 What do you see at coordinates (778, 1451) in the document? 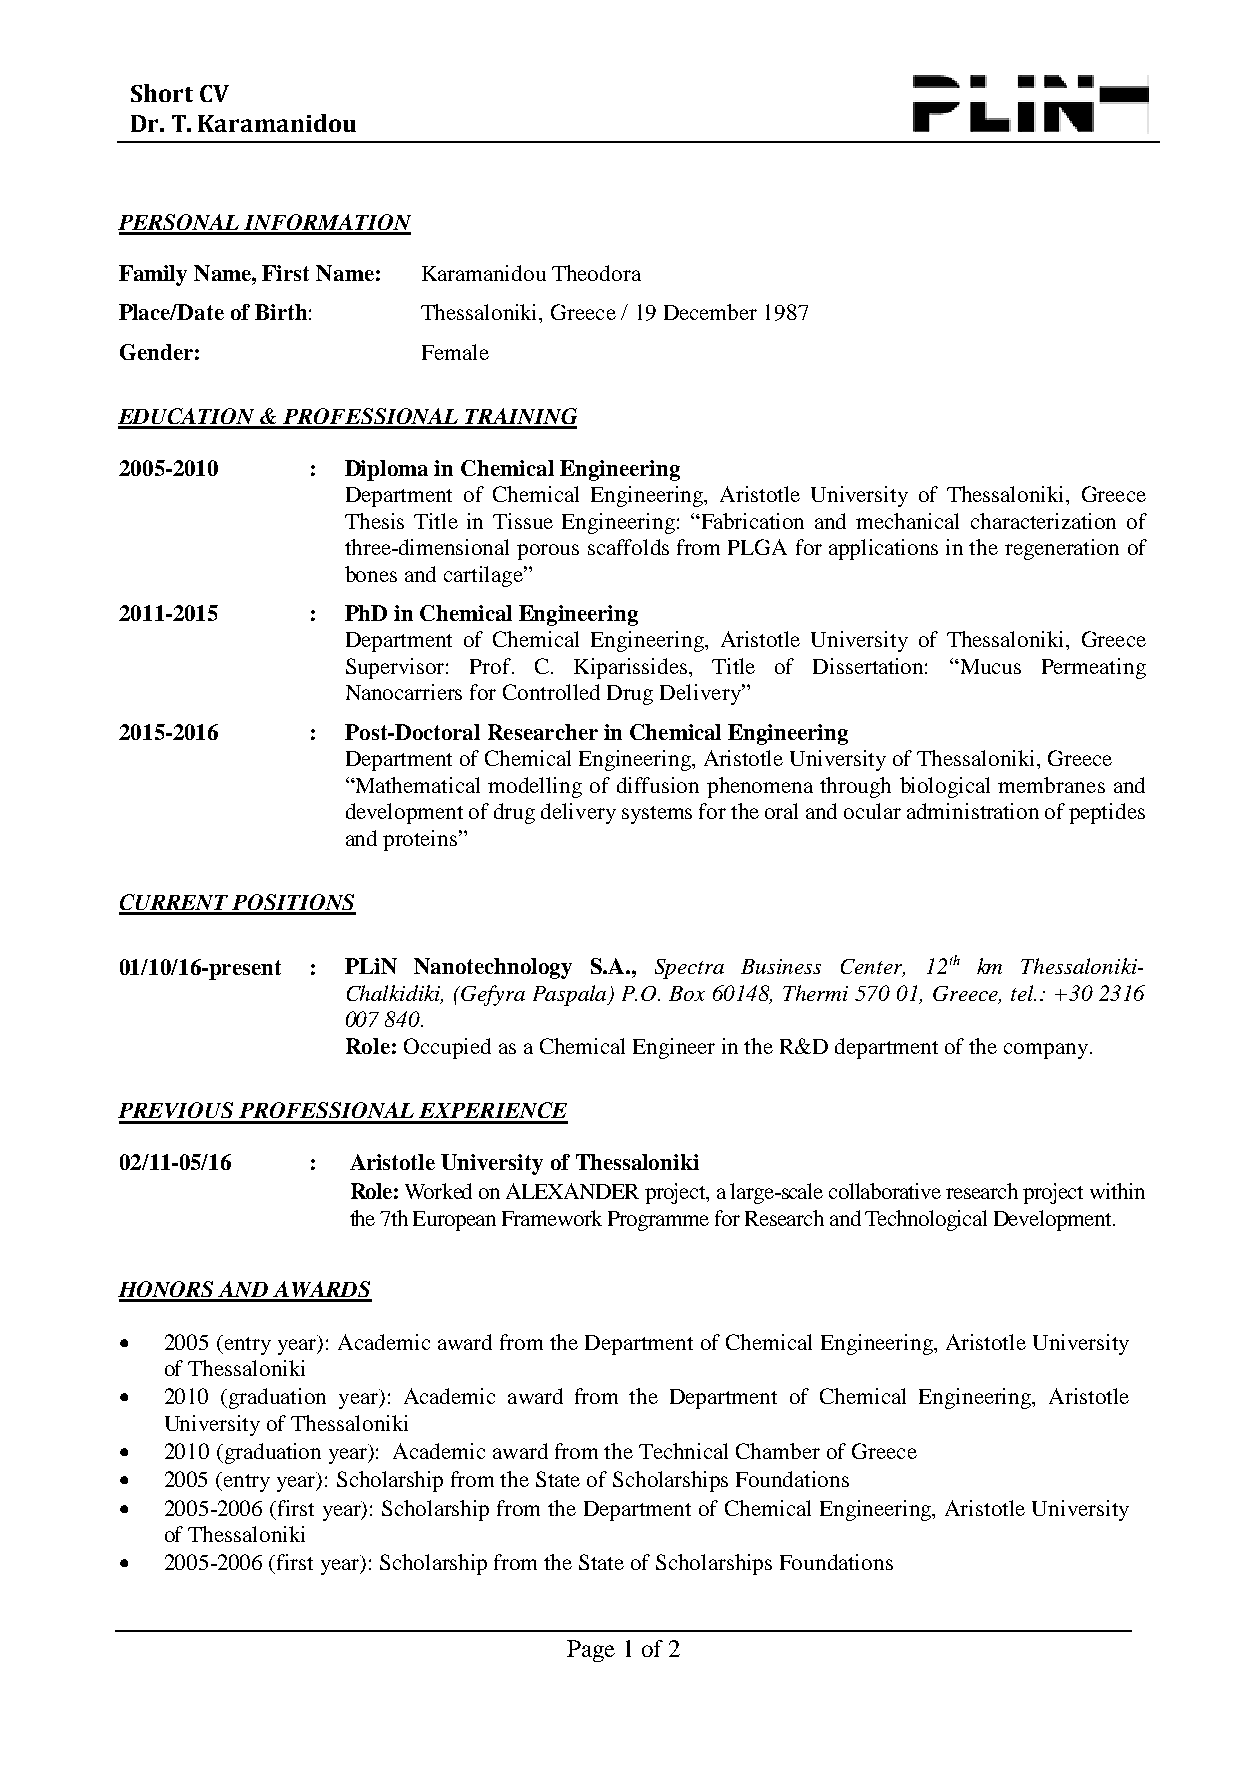
I see `Chamber` at bounding box center [778, 1451].
